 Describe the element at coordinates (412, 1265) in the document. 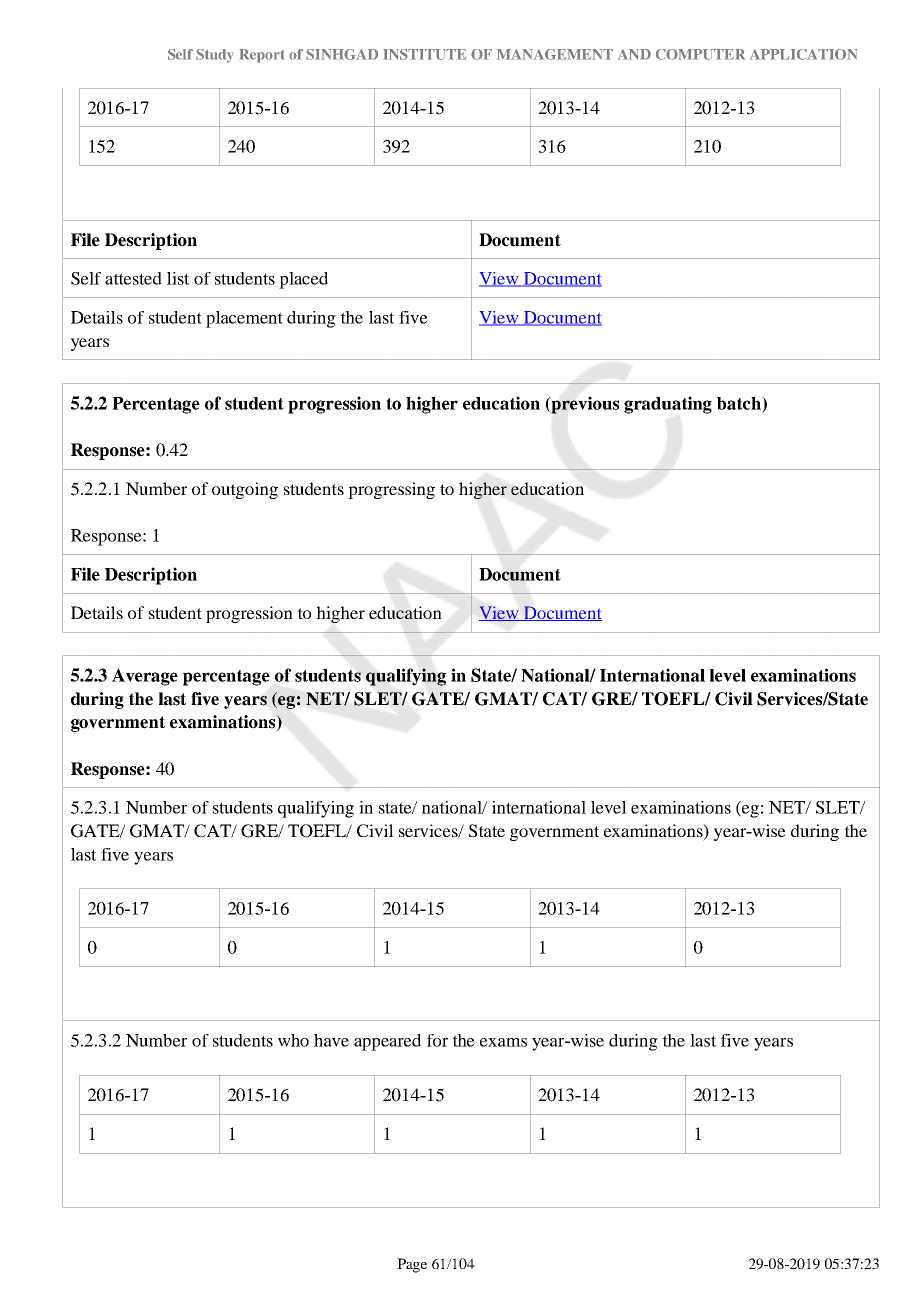

I see `Page` at that location.
